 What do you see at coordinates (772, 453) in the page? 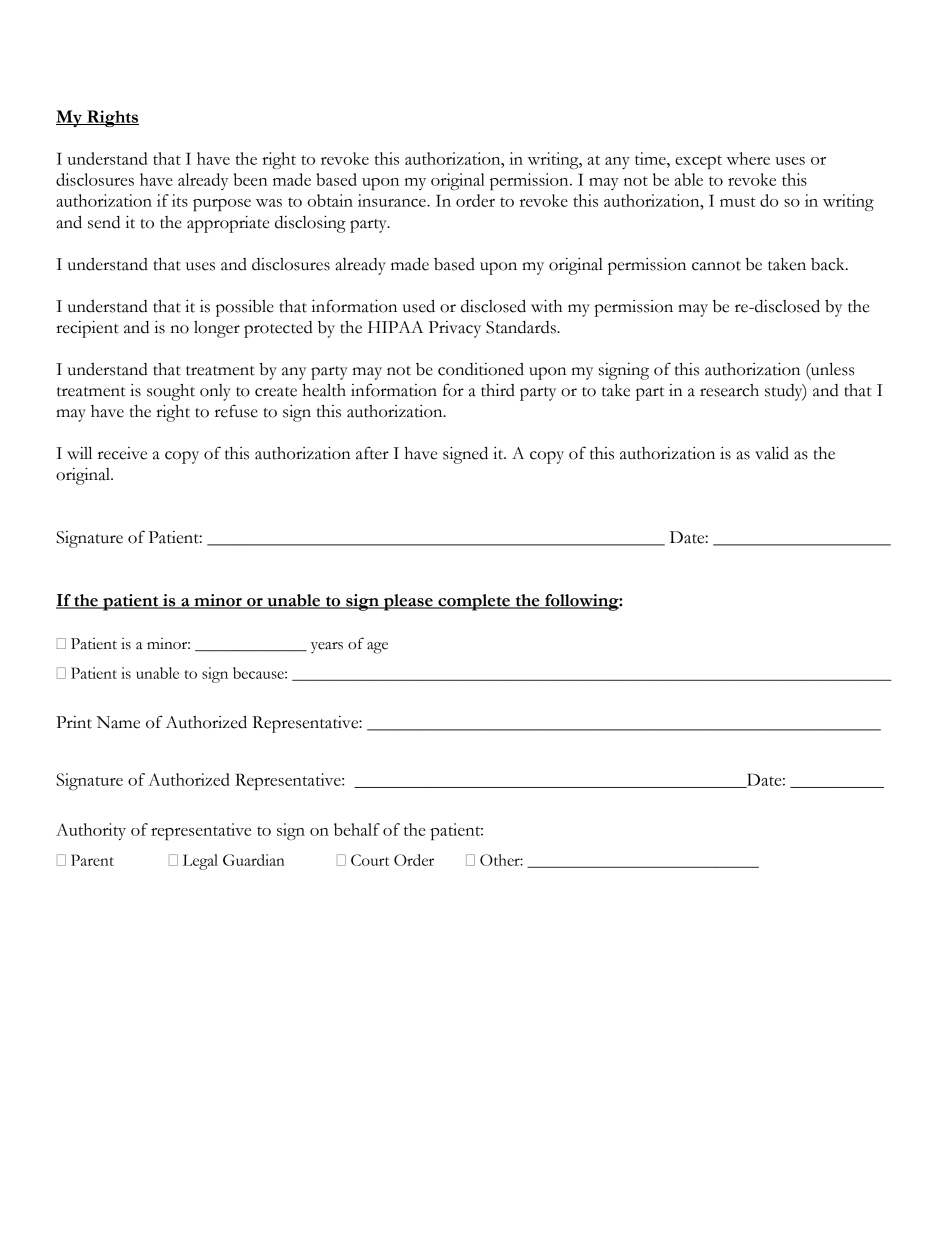
I see `valid` at bounding box center [772, 453].
